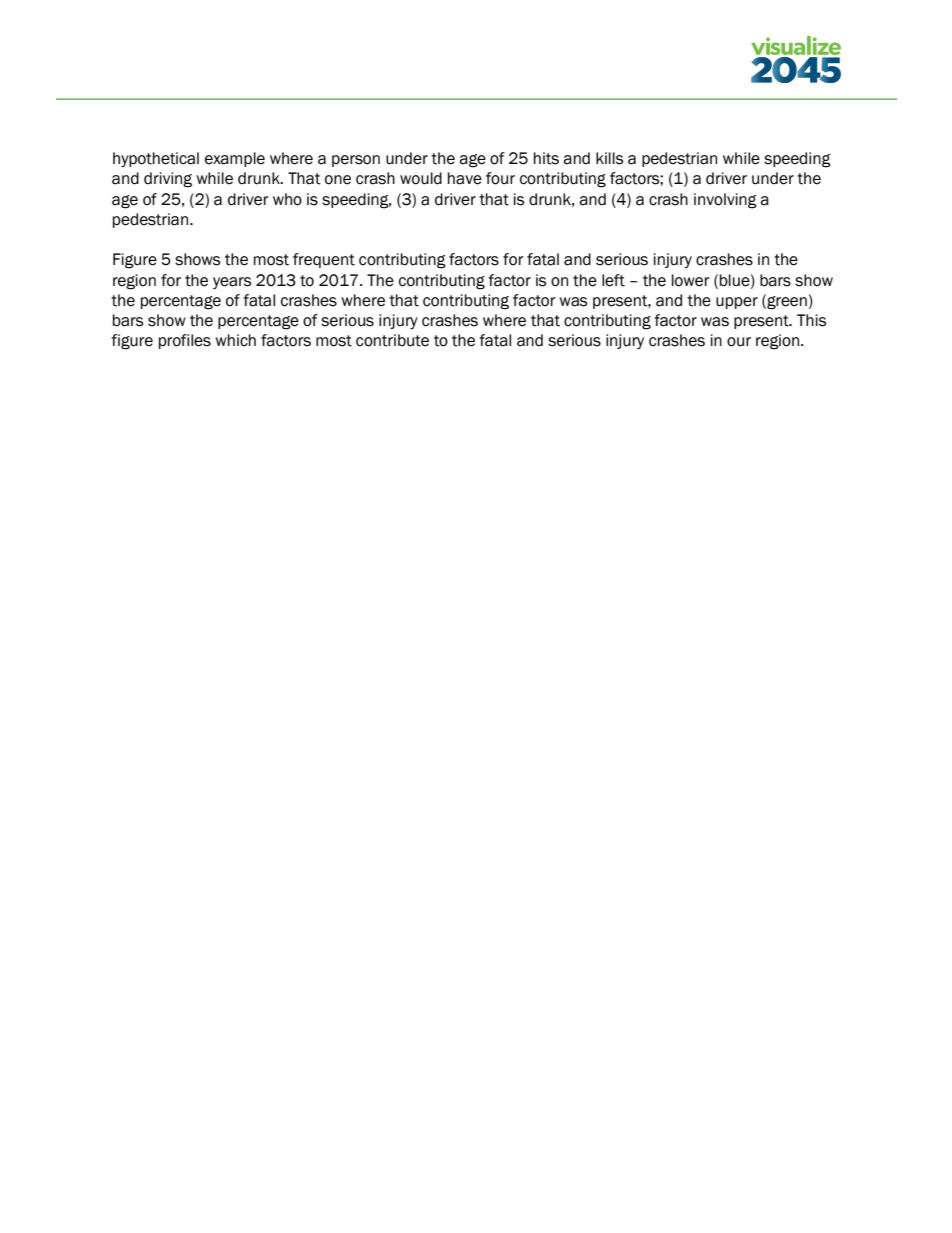  What do you see at coordinates (235, 340) in the page?
I see `which` at bounding box center [235, 340].
